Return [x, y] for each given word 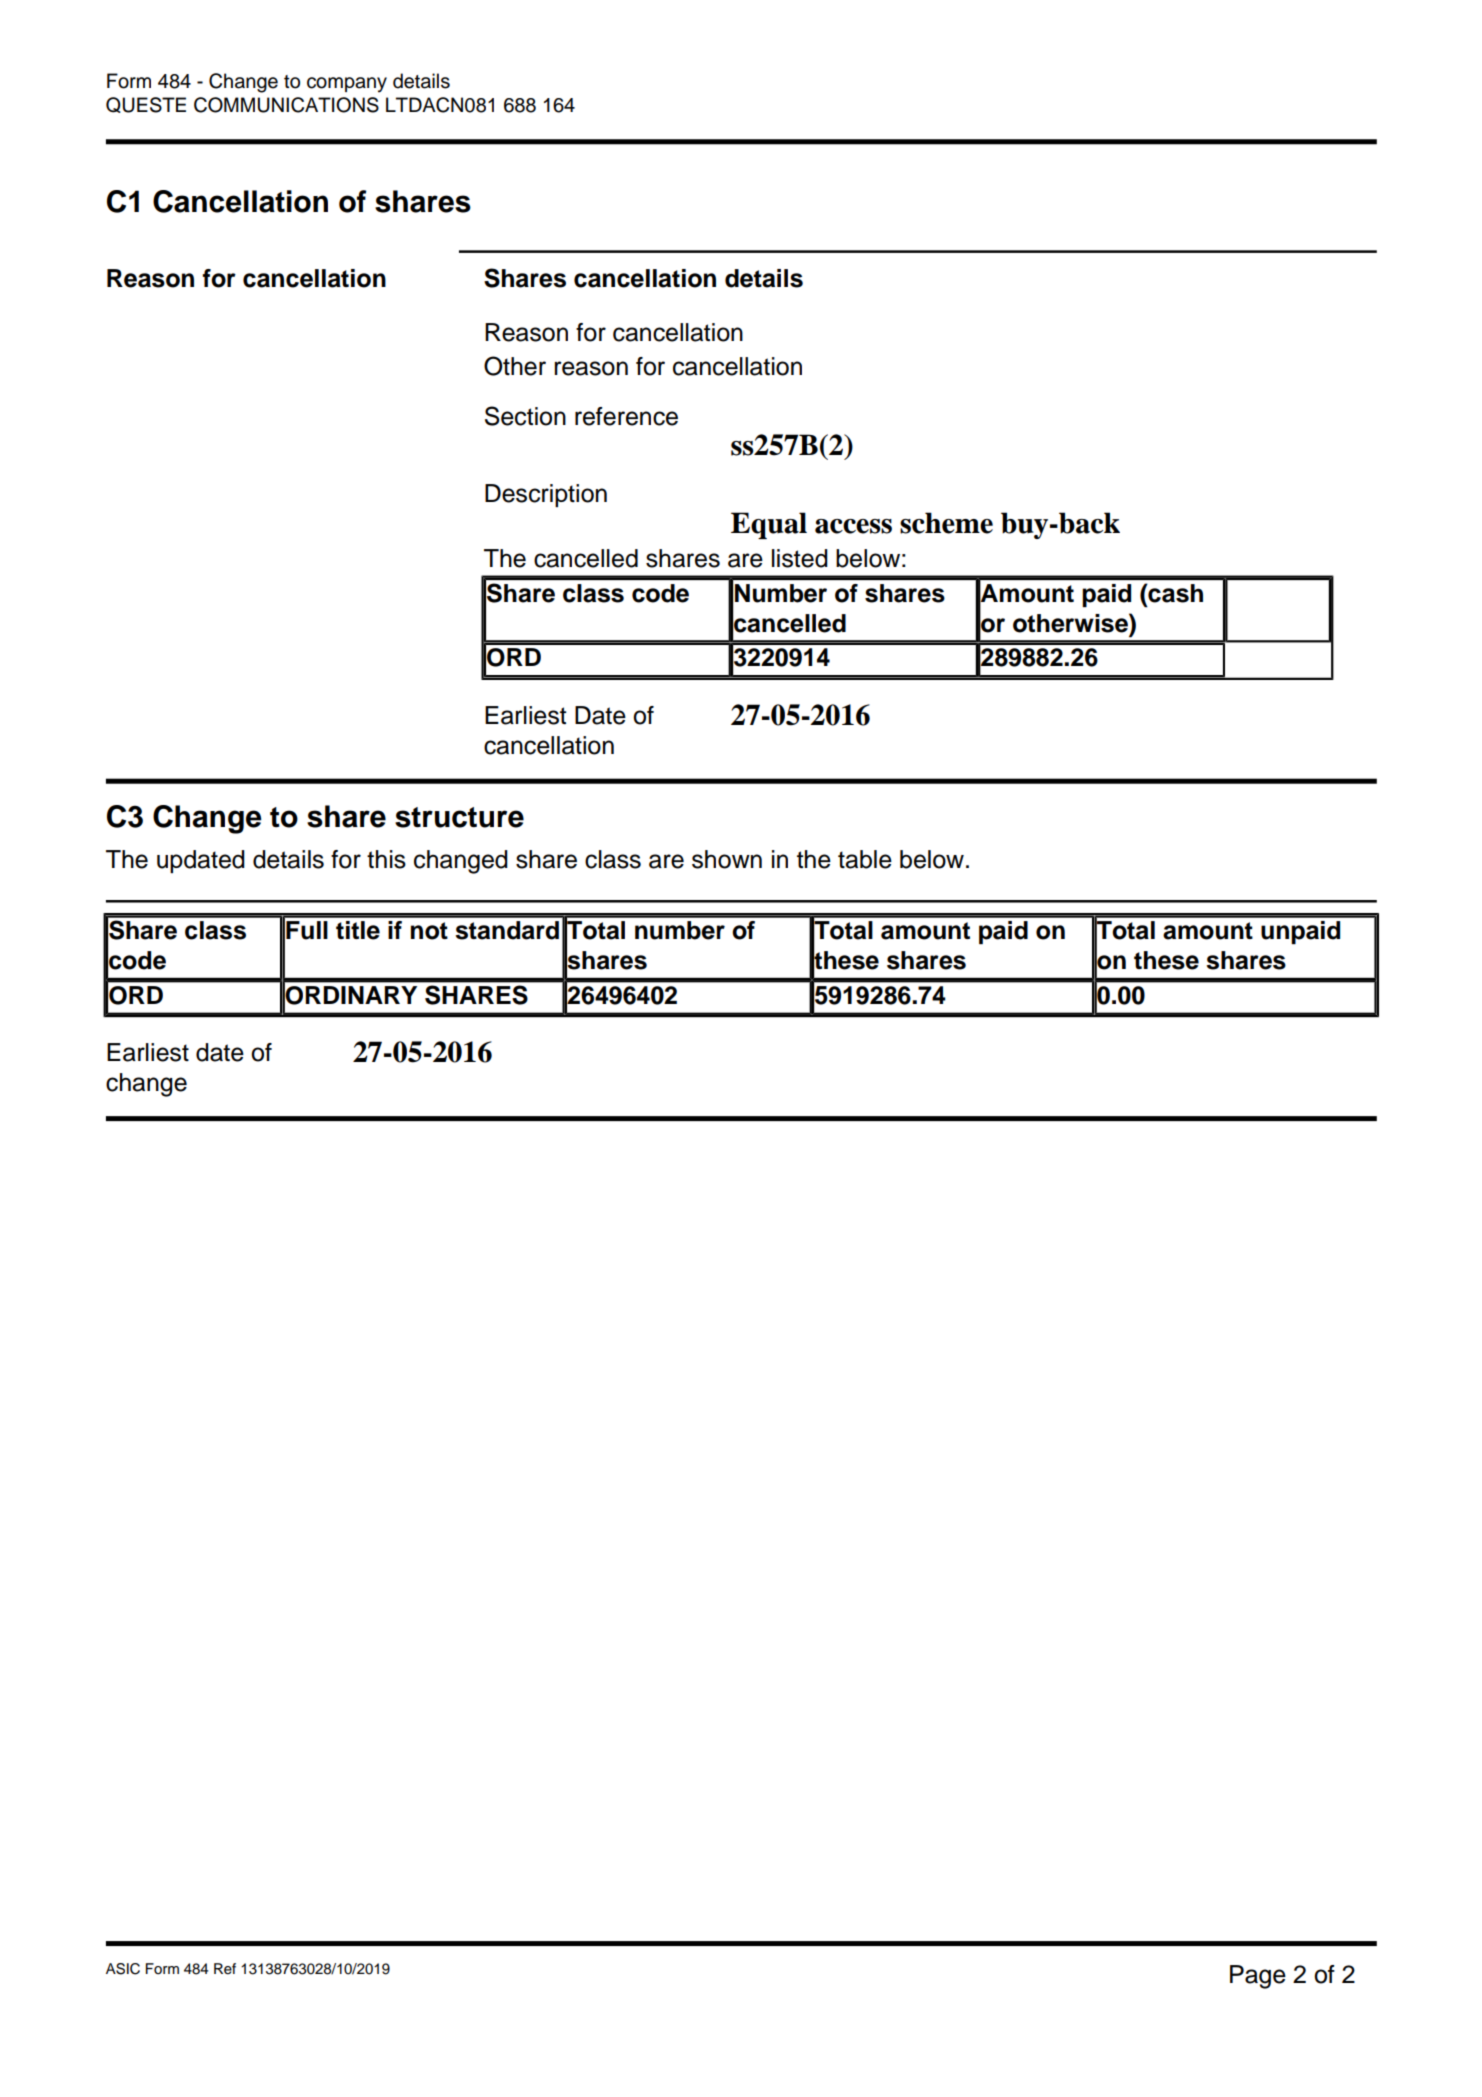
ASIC [123, 1969]
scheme [946, 523]
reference [626, 416]
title [358, 930]
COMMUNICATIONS [286, 105]
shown [727, 859]
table [865, 859]
